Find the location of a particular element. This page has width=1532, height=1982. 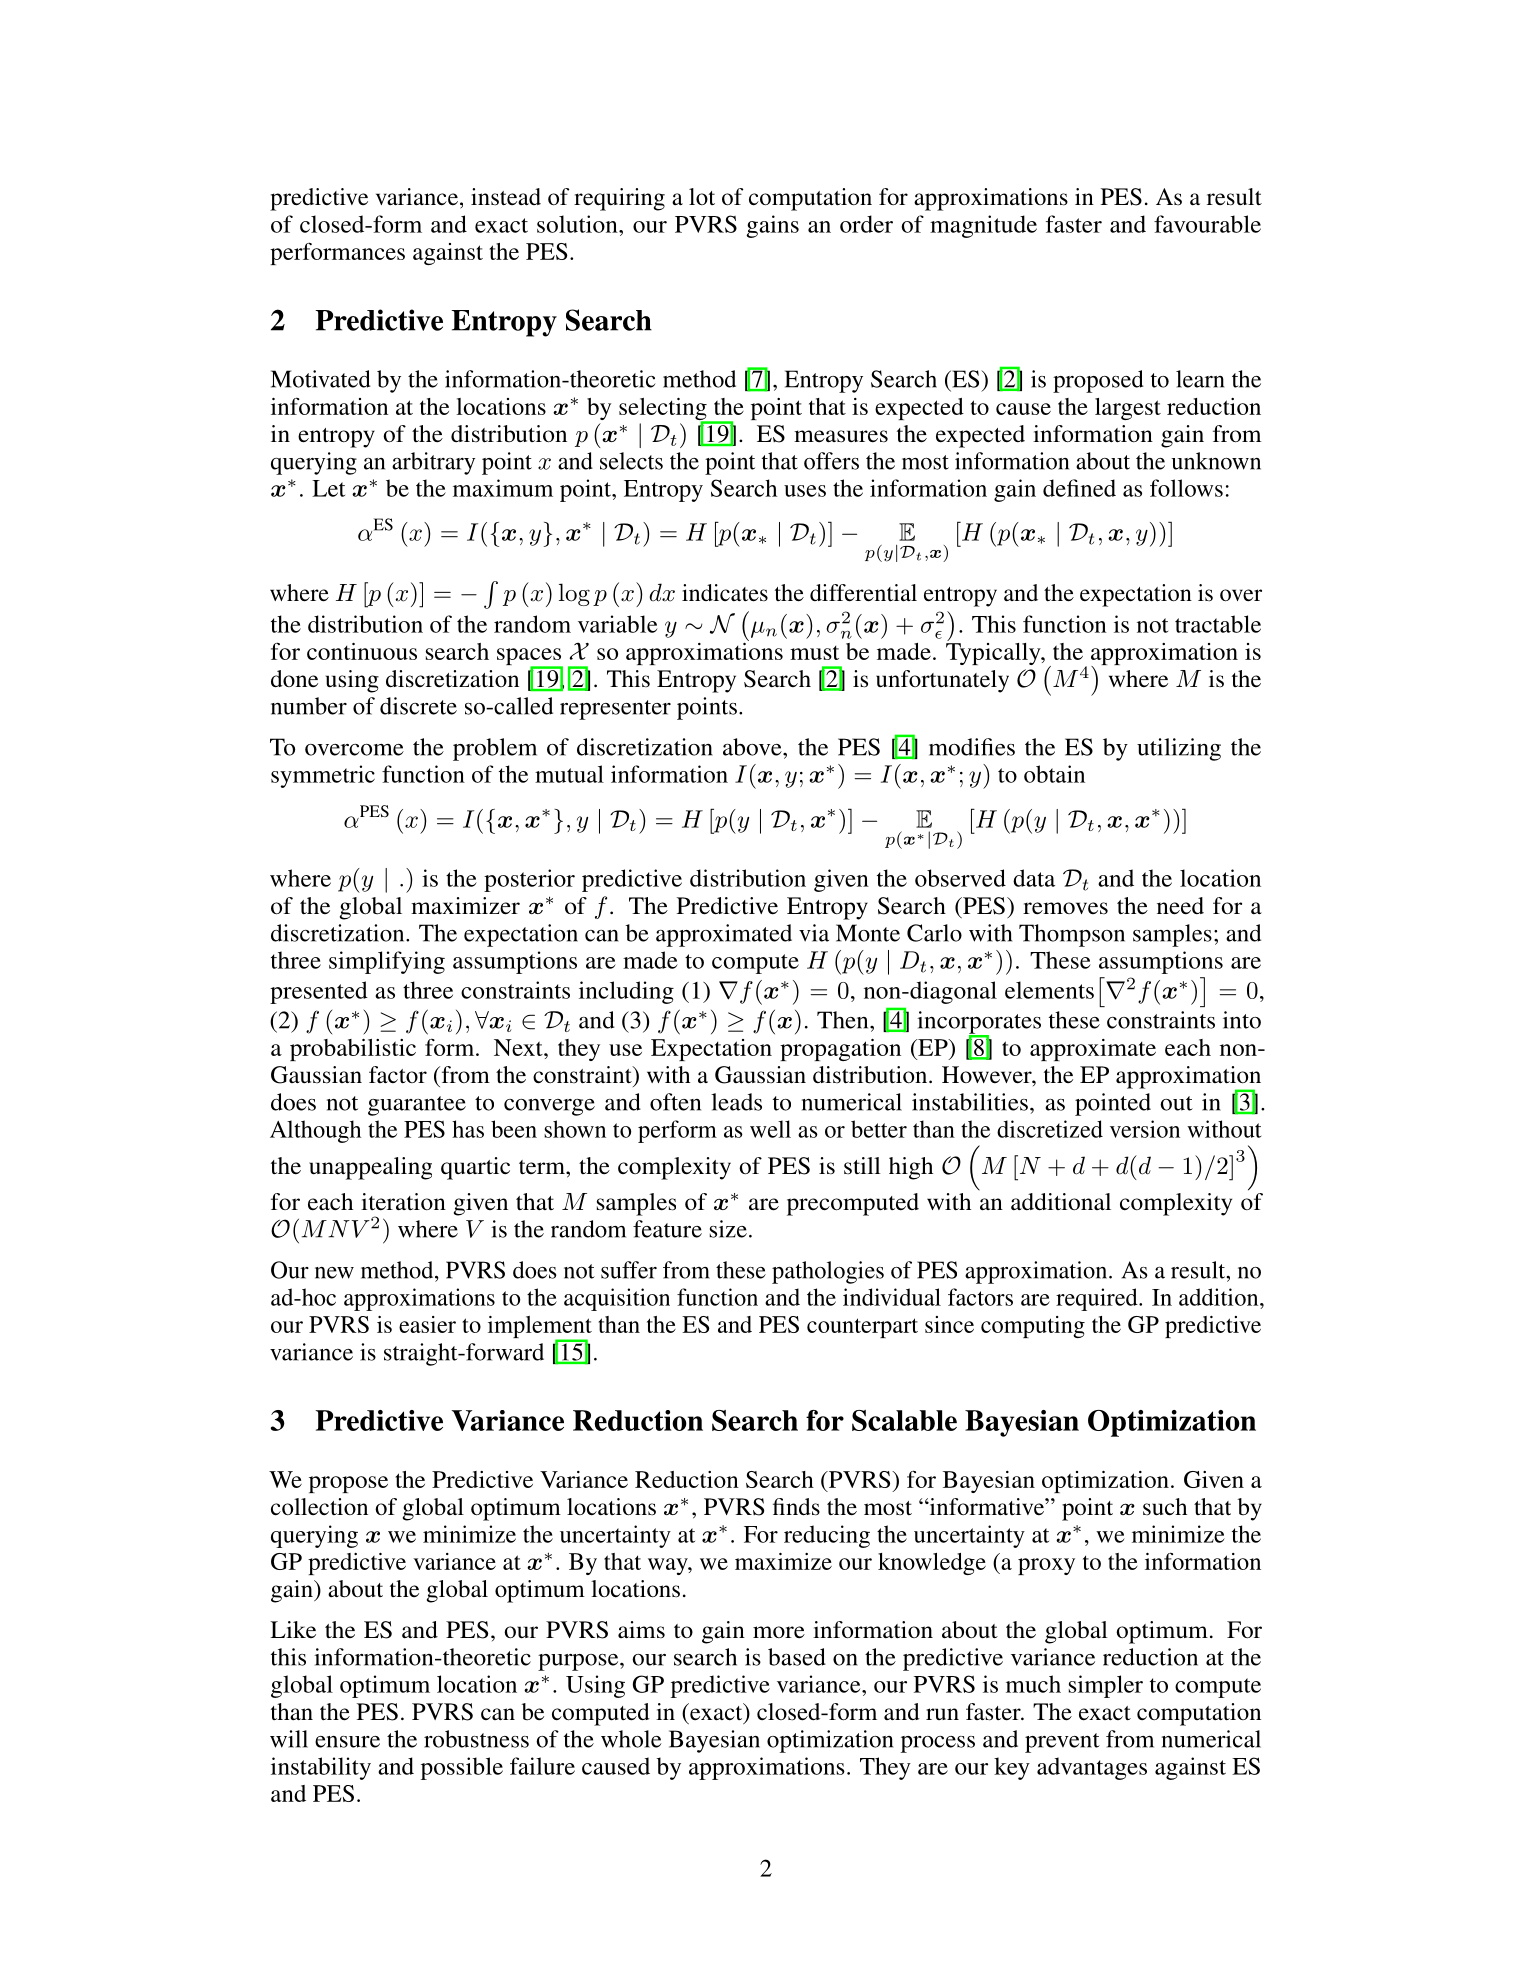

arbitrary is located at coordinates (433, 463).
